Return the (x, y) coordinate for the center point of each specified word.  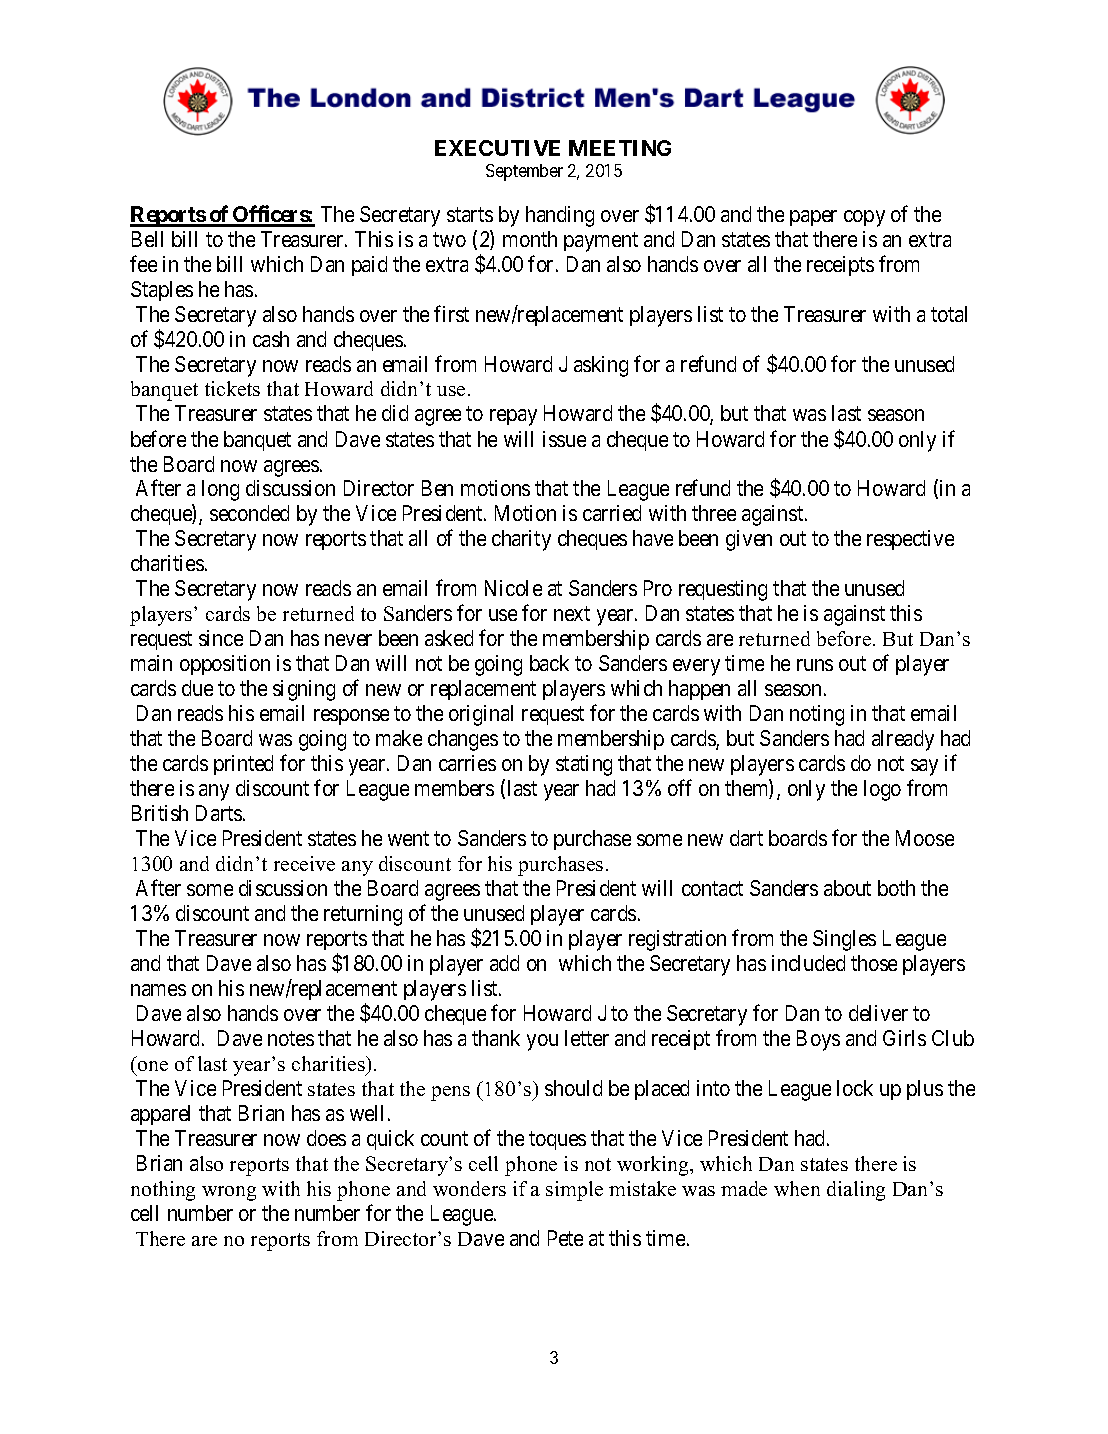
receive (304, 863)
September (524, 172)
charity (521, 540)
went (408, 839)
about (847, 888)
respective (910, 540)
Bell (147, 239)
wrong (229, 1193)
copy (864, 218)
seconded (249, 513)
